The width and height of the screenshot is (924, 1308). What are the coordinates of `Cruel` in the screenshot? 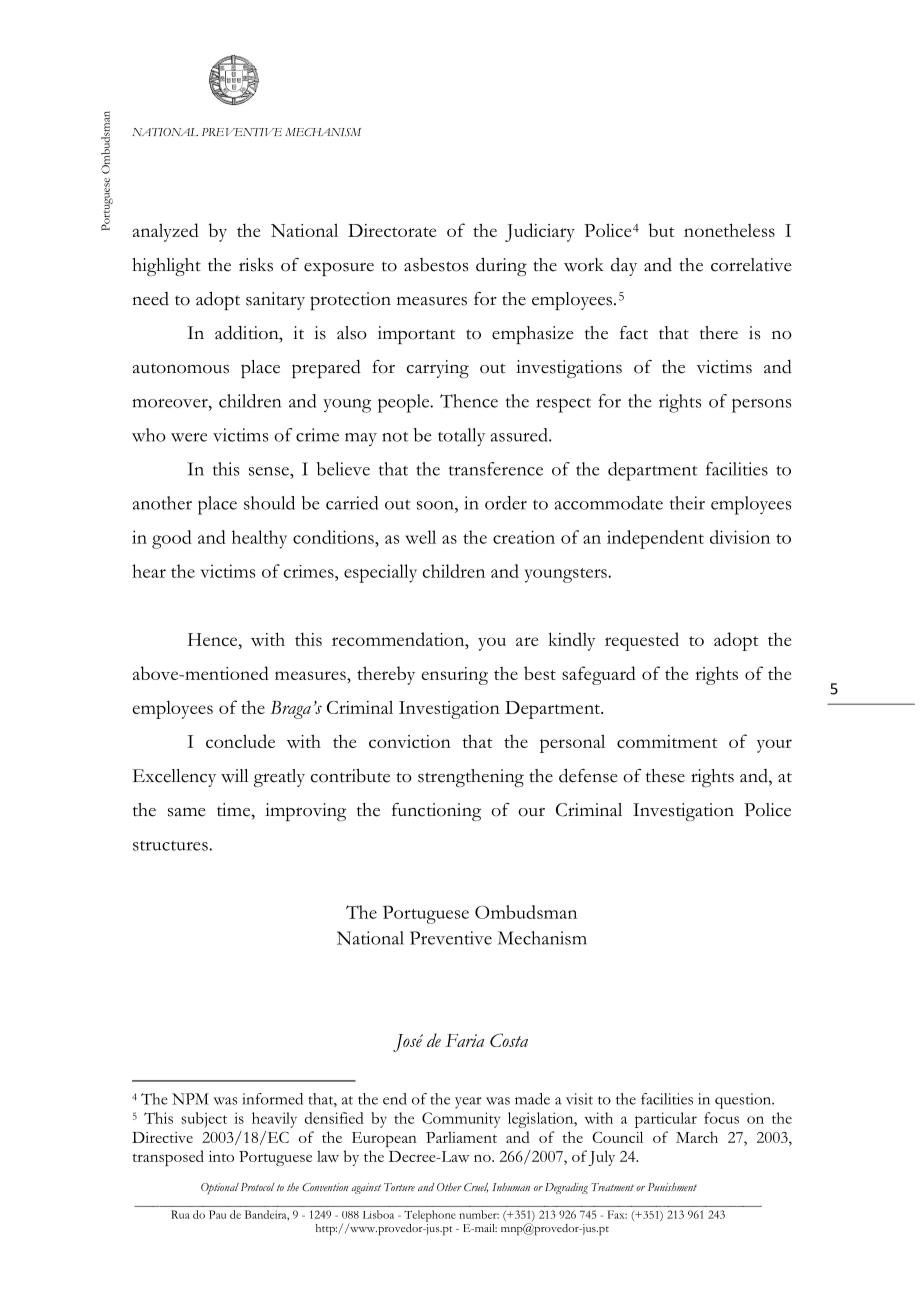 It's located at (476, 1188).
